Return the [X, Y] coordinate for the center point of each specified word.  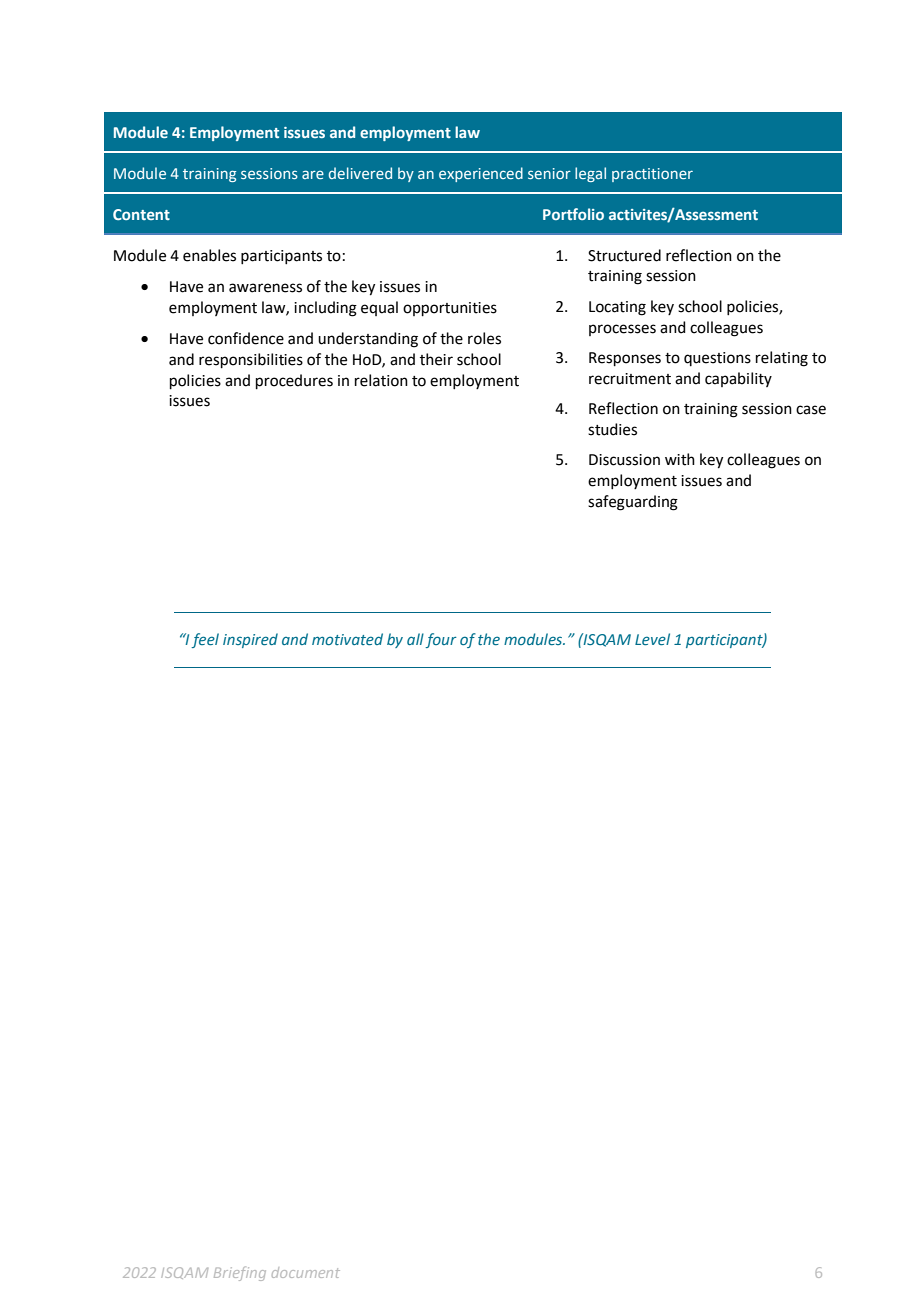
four [441, 640]
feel [205, 640]
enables [209, 255]
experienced [481, 174]
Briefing [240, 1273]
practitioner [652, 175]
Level [652, 639]
